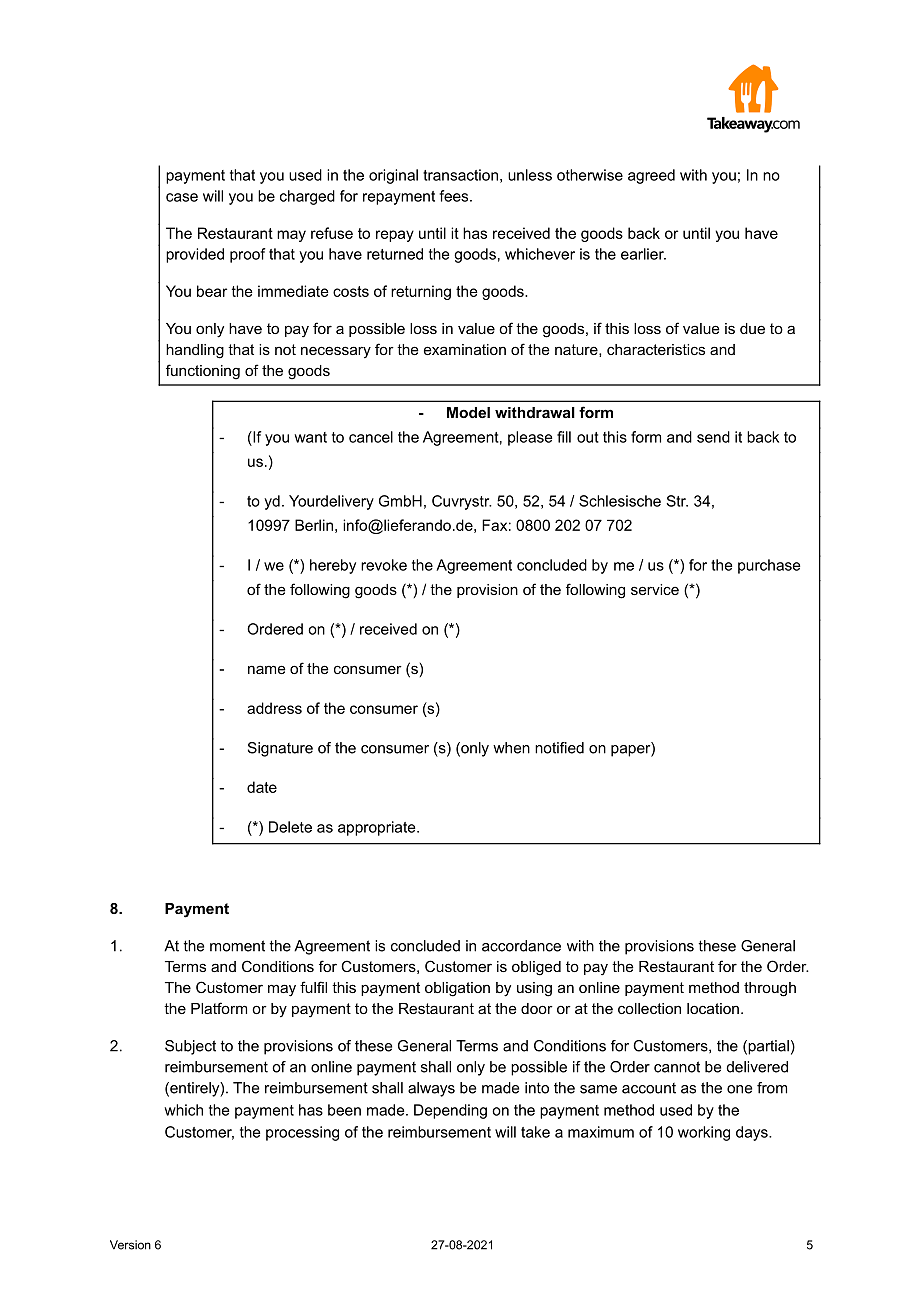 This screenshot has height=1307, width=924. I want to click on case, so click(182, 197).
